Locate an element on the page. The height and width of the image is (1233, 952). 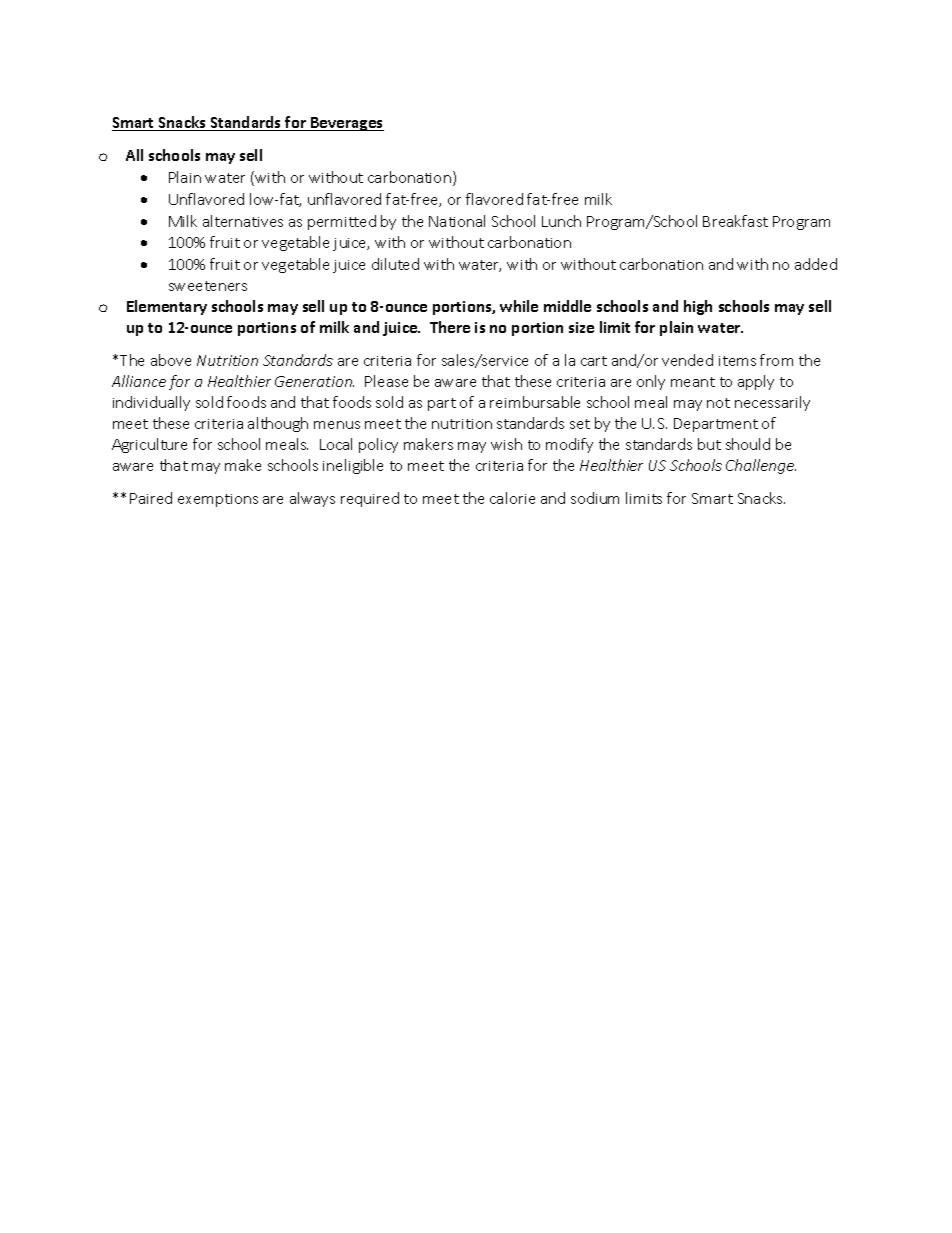
Beverages is located at coordinates (346, 124).
